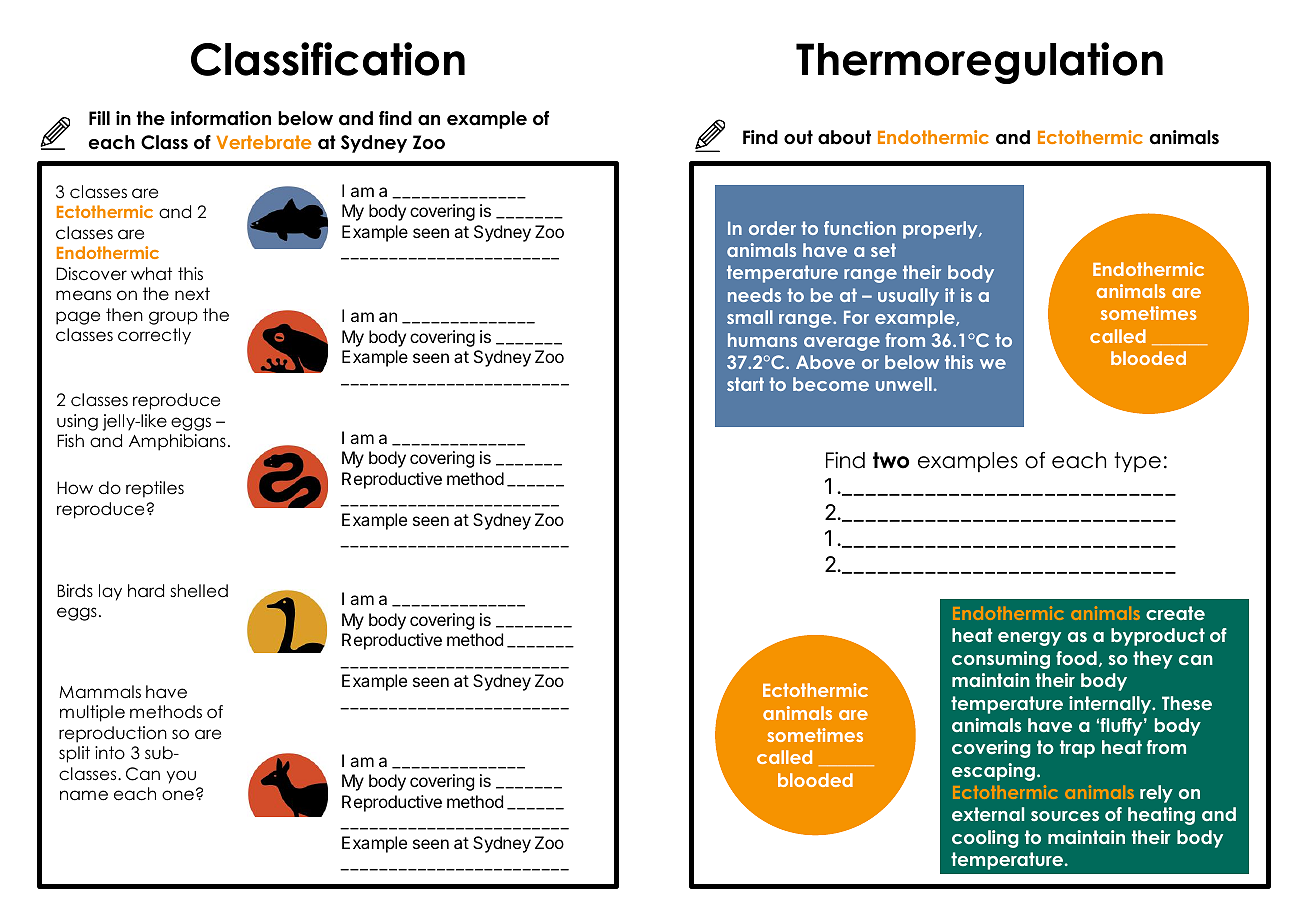 The height and width of the page is (924, 1308). Describe the element at coordinates (988, 814) in the page. I see `external` at that location.
